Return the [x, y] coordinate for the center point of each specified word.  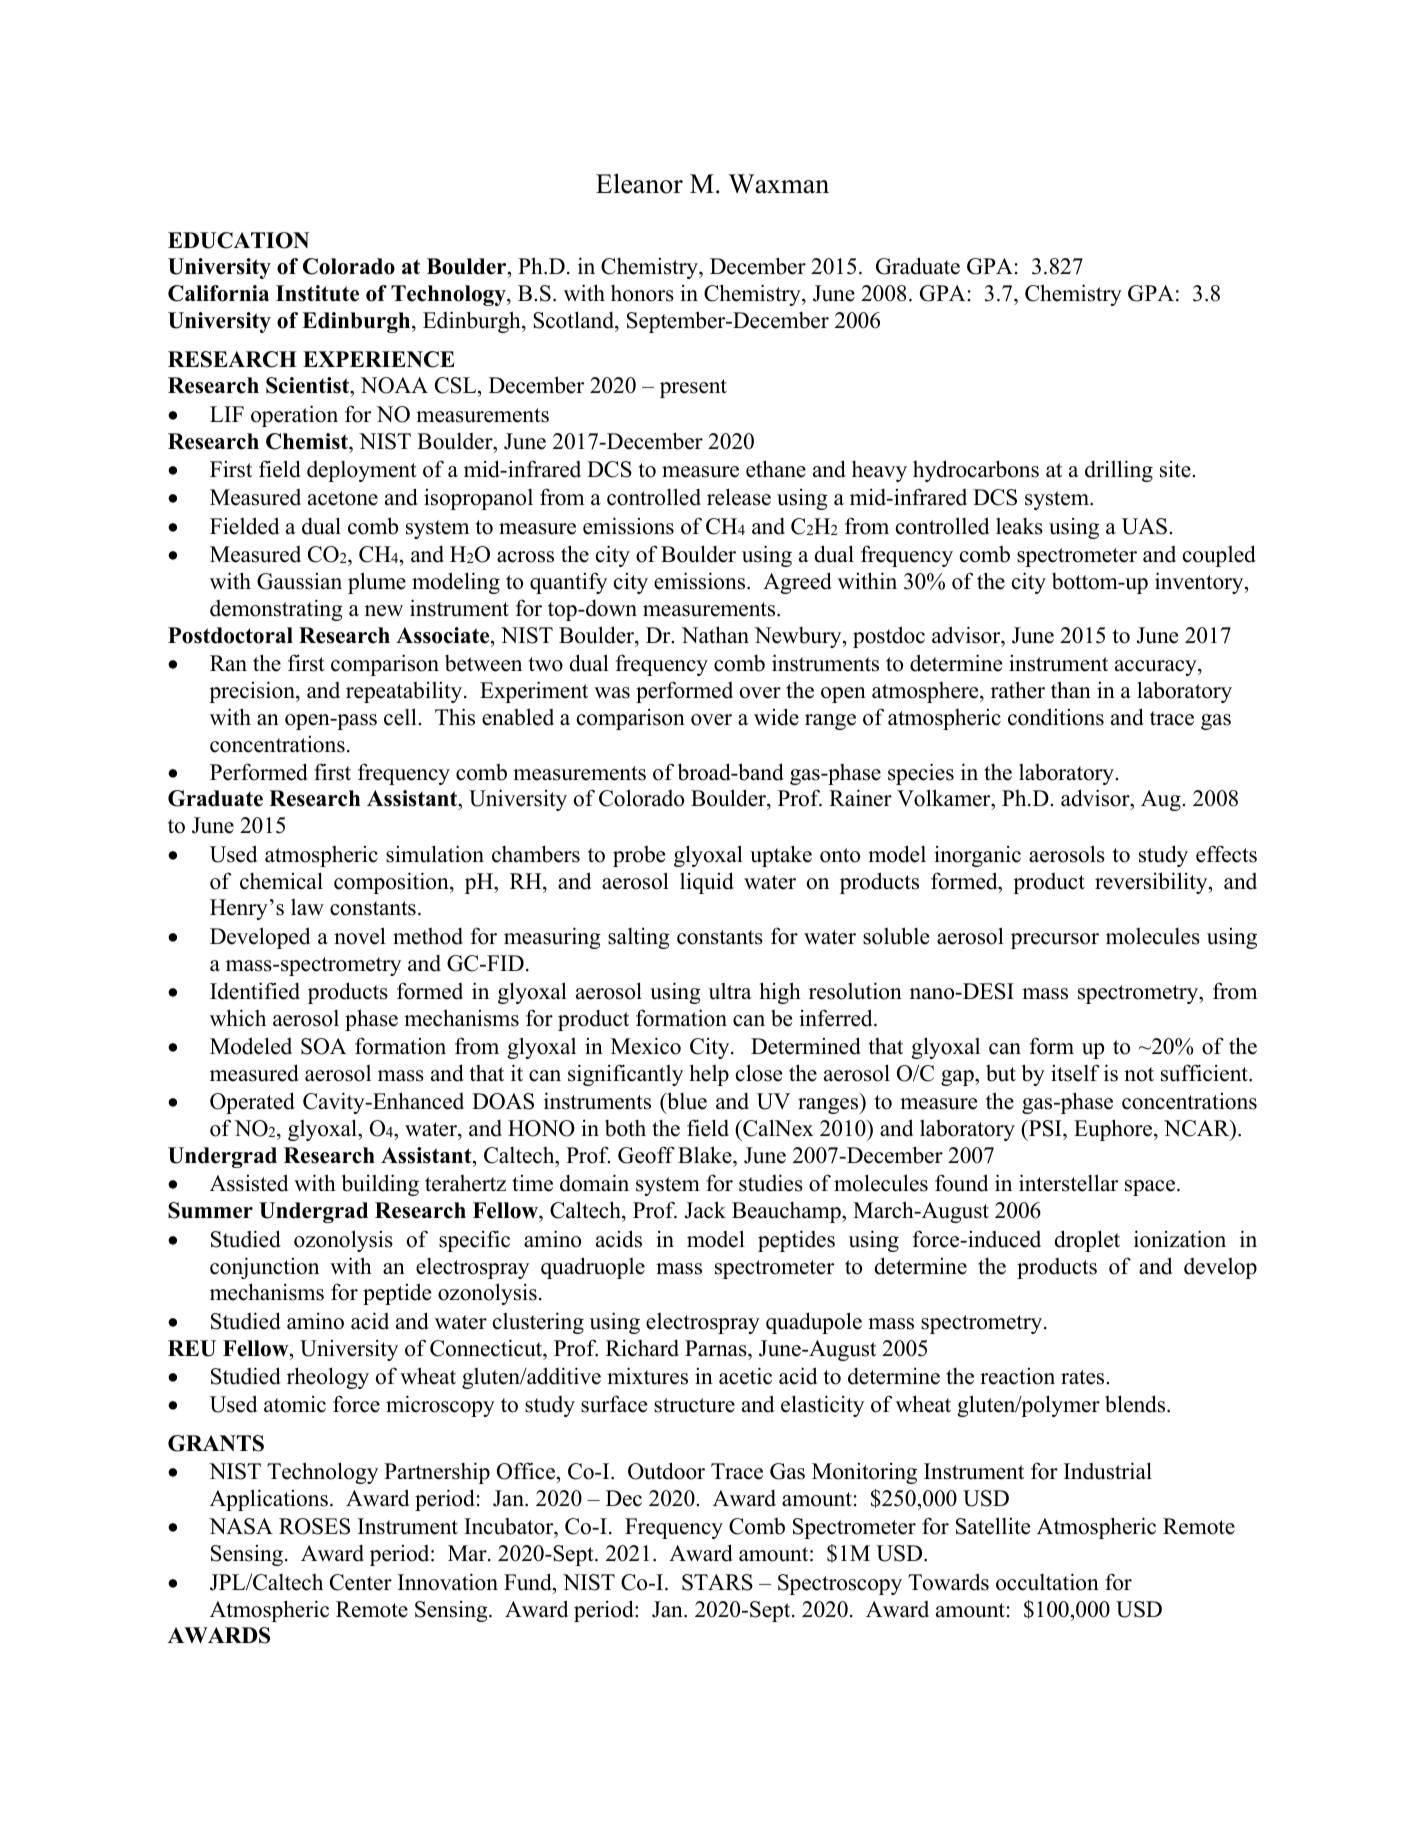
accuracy [1157, 668]
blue [686, 1102]
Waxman [779, 184]
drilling [1119, 471]
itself [1075, 1073]
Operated [252, 1103]
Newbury [799, 637]
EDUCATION [239, 240]
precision [253, 692]
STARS [717, 1582]
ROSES [314, 1526]
